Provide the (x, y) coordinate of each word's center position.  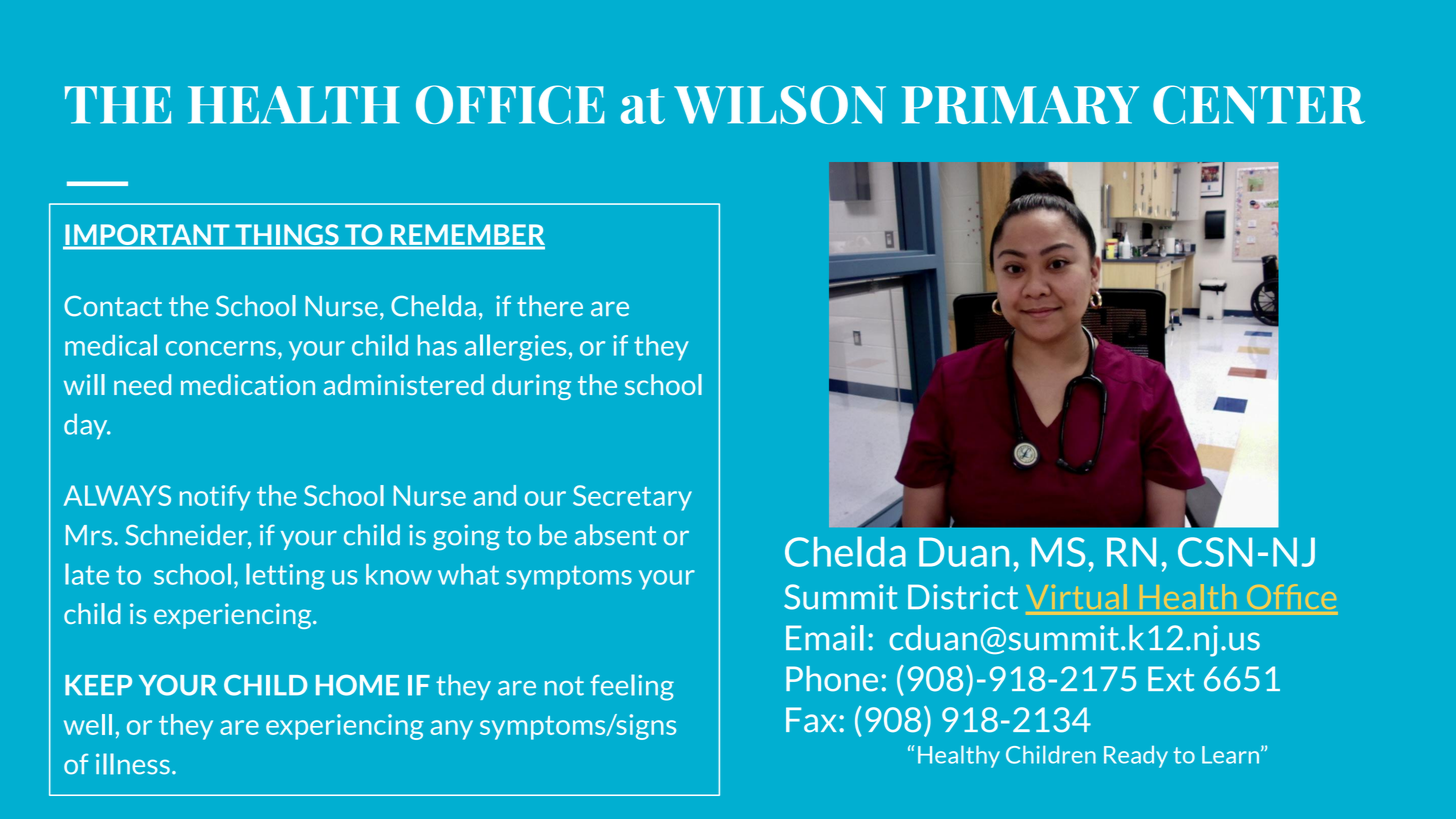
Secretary (632, 498)
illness (133, 764)
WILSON (780, 104)
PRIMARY (1020, 105)
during (531, 387)
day (87, 426)
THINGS (287, 236)
